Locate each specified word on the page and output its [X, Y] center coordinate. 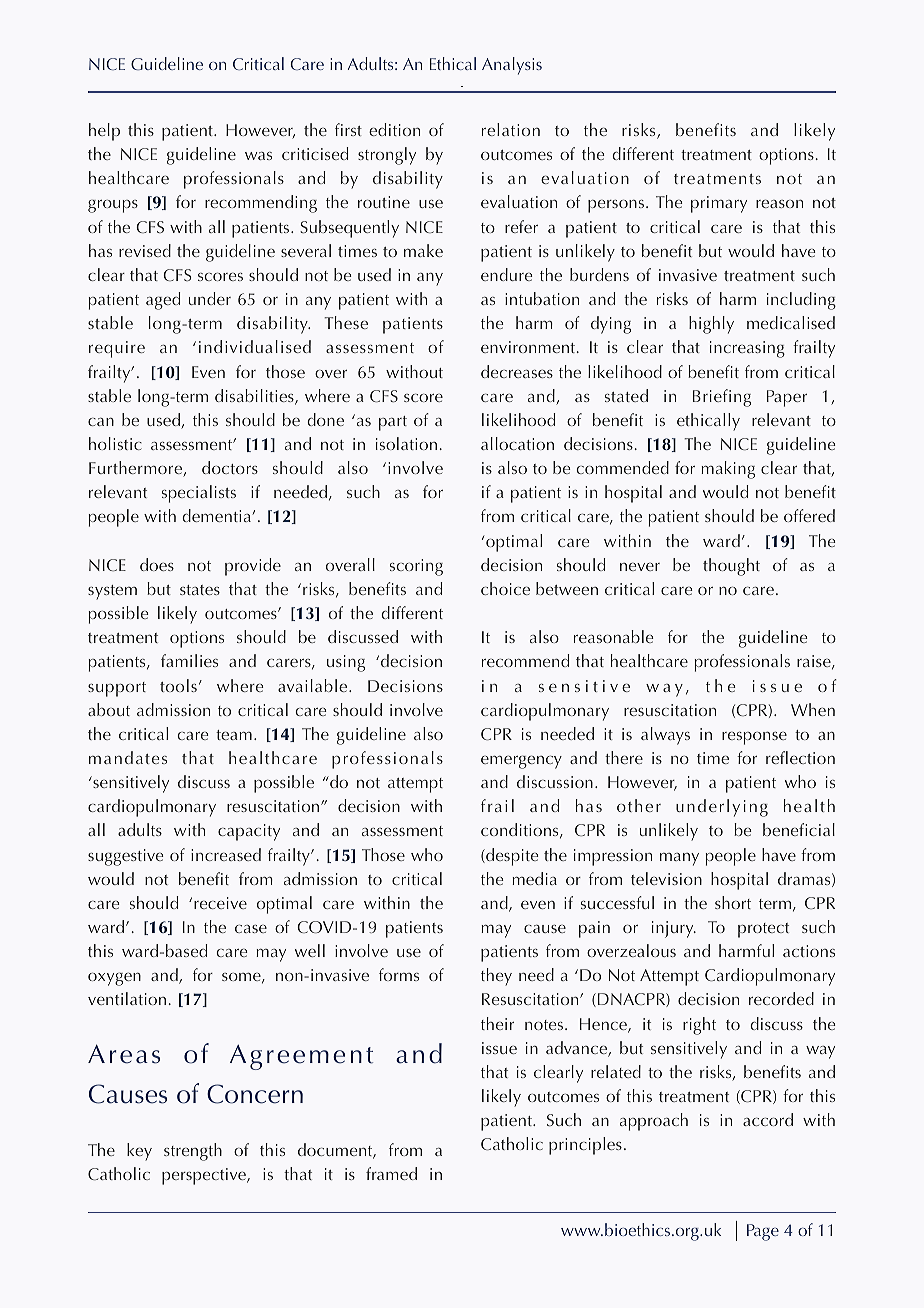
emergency [521, 762]
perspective [205, 1176]
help [104, 132]
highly [711, 325]
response [754, 738]
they [496, 977]
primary [719, 204]
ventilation [127, 998]
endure [507, 274]
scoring [416, 567]
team [234, 735]
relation [511, 129]
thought [731, 567]
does [157, 564]
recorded [781, 998]
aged [163, 301]
